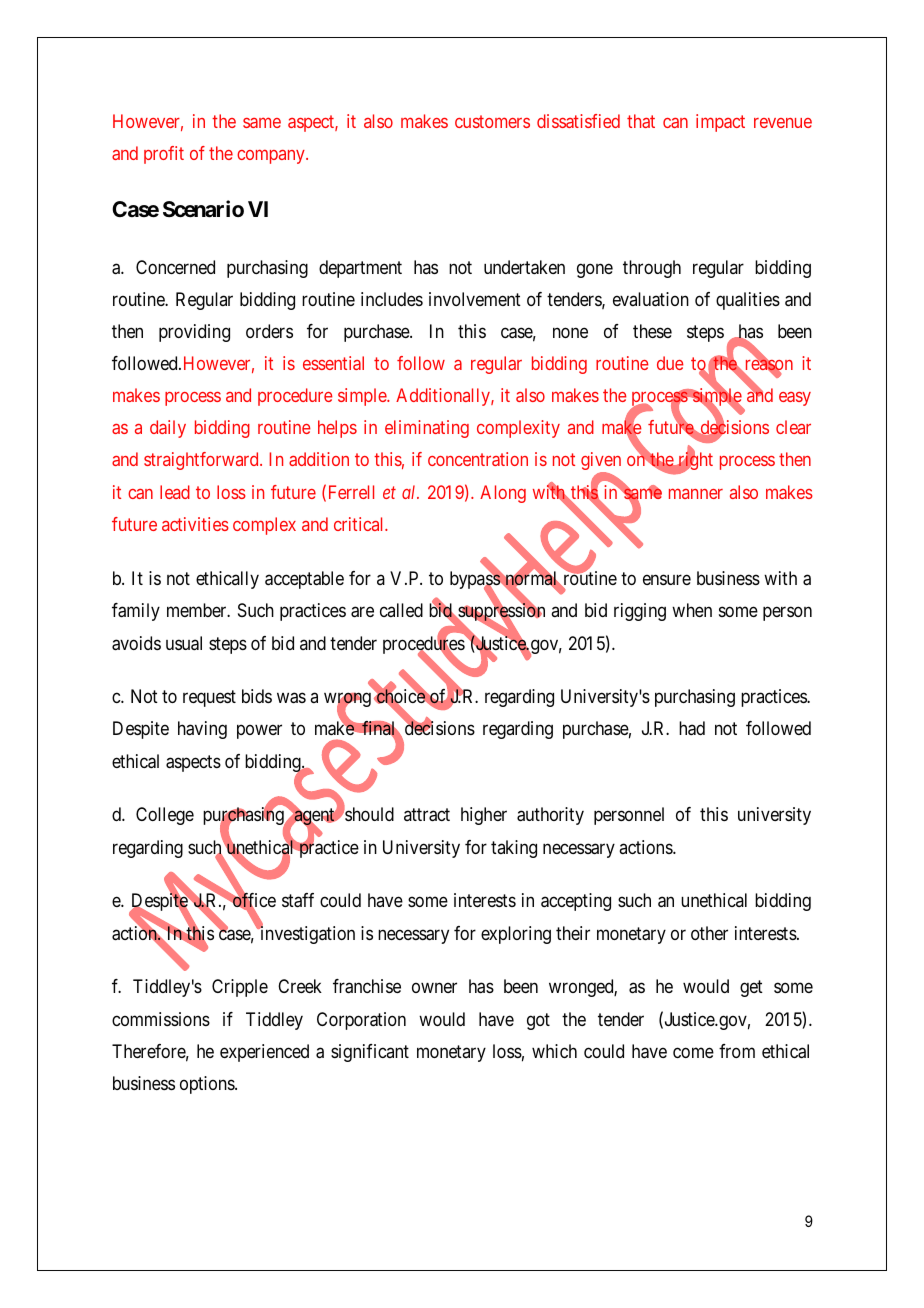 Image resolution: width=924 pixels, height=1308 pixels. I want to click on called, so click(401, 610).
